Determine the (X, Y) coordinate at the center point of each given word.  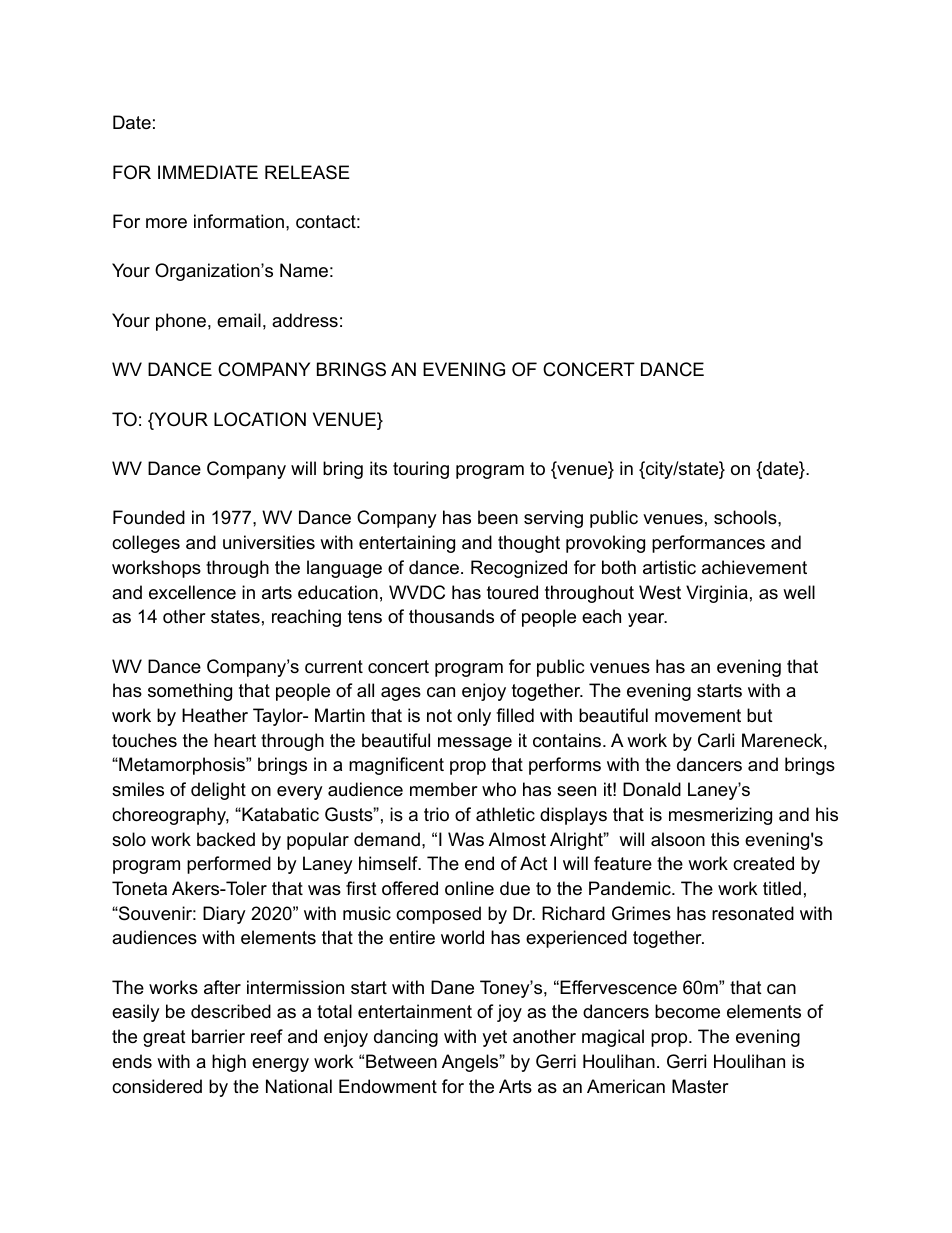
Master (700, 1086)
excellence (192, 592)
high (229, 1063)
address (305, 320)
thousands (451, 616)
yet (494, 1038)
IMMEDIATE (208, 172)
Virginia (717, 594)
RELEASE (307, 172)
